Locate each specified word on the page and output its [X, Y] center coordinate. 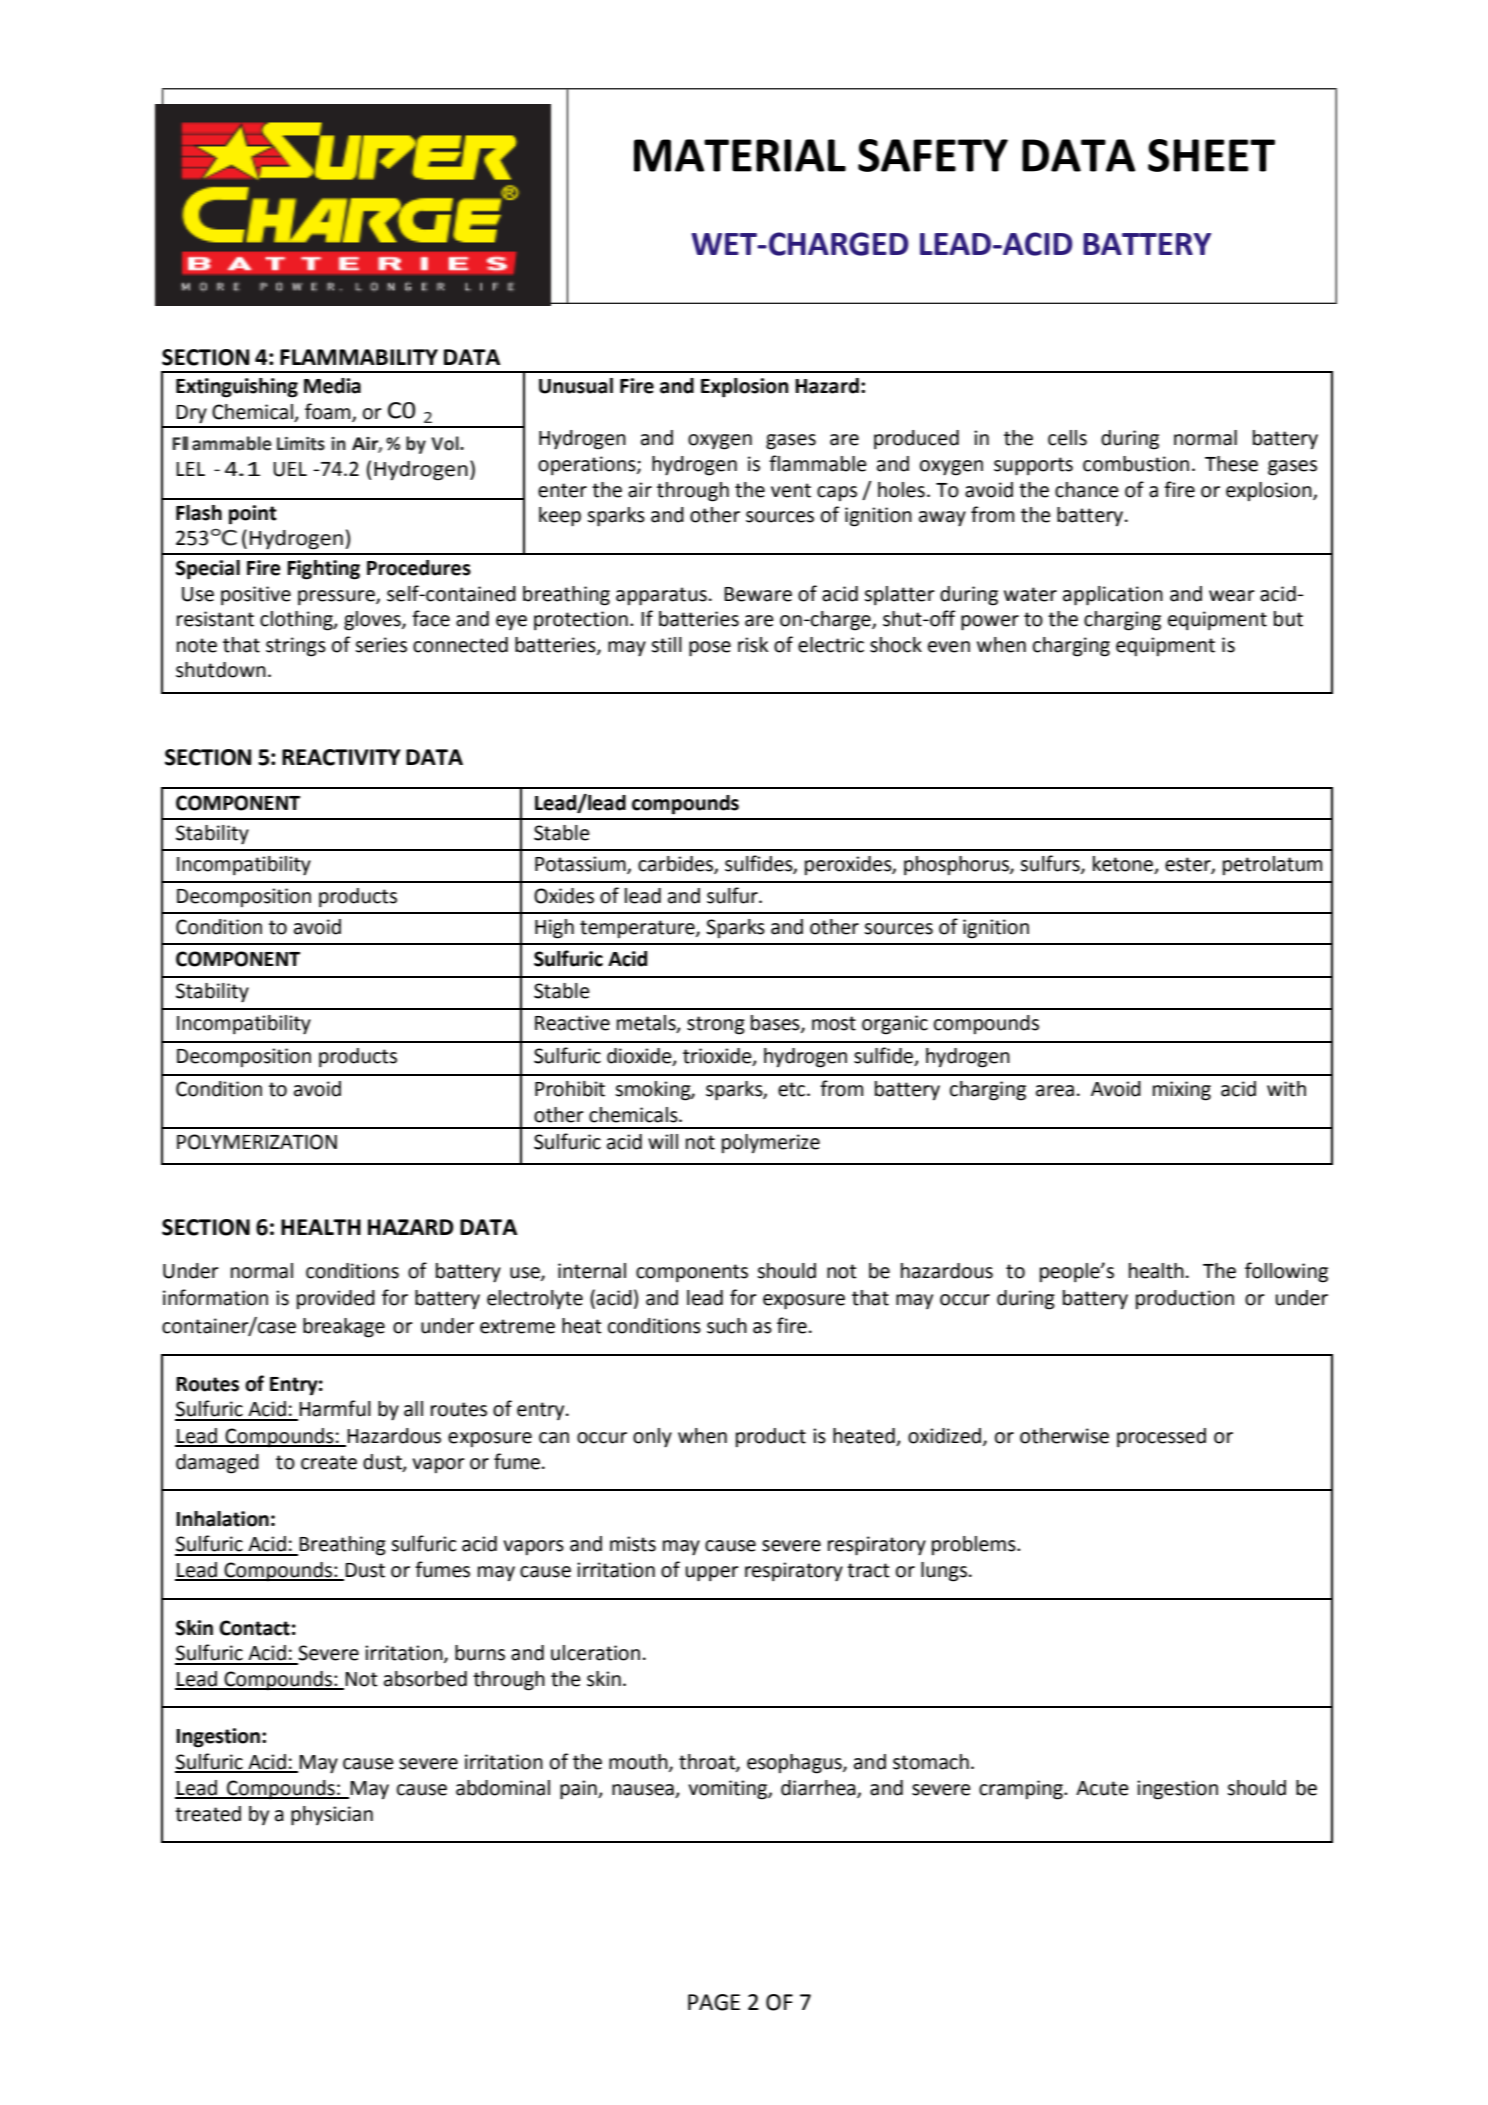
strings [296, 647]
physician [332, 1816]
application [1113, 596]
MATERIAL [740, 155]
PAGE [714, 2002]
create [329, 1462]
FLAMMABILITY [359, 357]
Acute [1102, 1788]
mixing [1182, 1091]
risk [753, 645]
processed [1161, 1438]
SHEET [1211, 155]
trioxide [718, 1057]
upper [712, 1574]
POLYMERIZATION [257, 1142]
